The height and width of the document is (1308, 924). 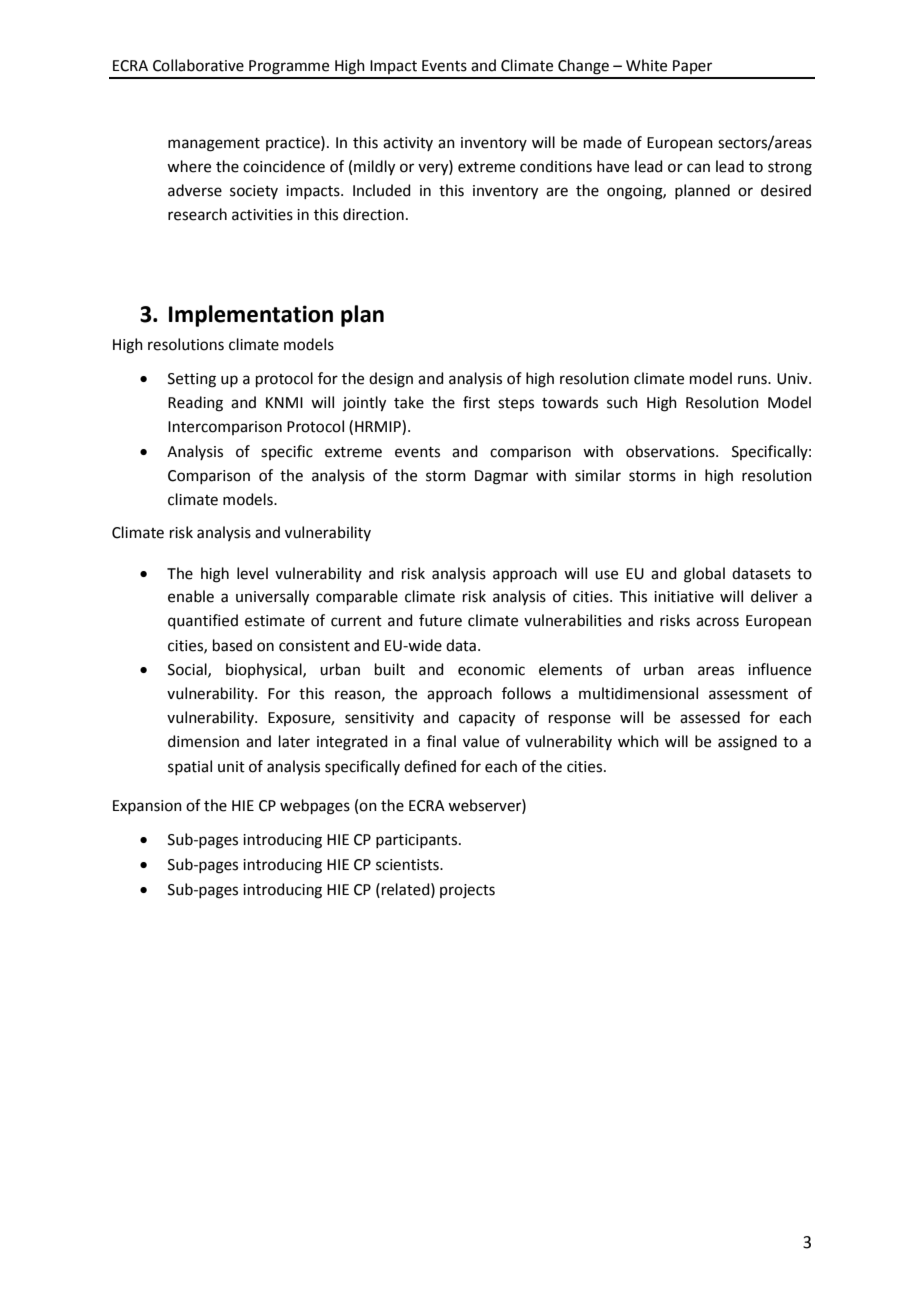 What do you see at coordinates (198, 65) in the document?
I see `Collaborative` at bounding box center [198, 65].
